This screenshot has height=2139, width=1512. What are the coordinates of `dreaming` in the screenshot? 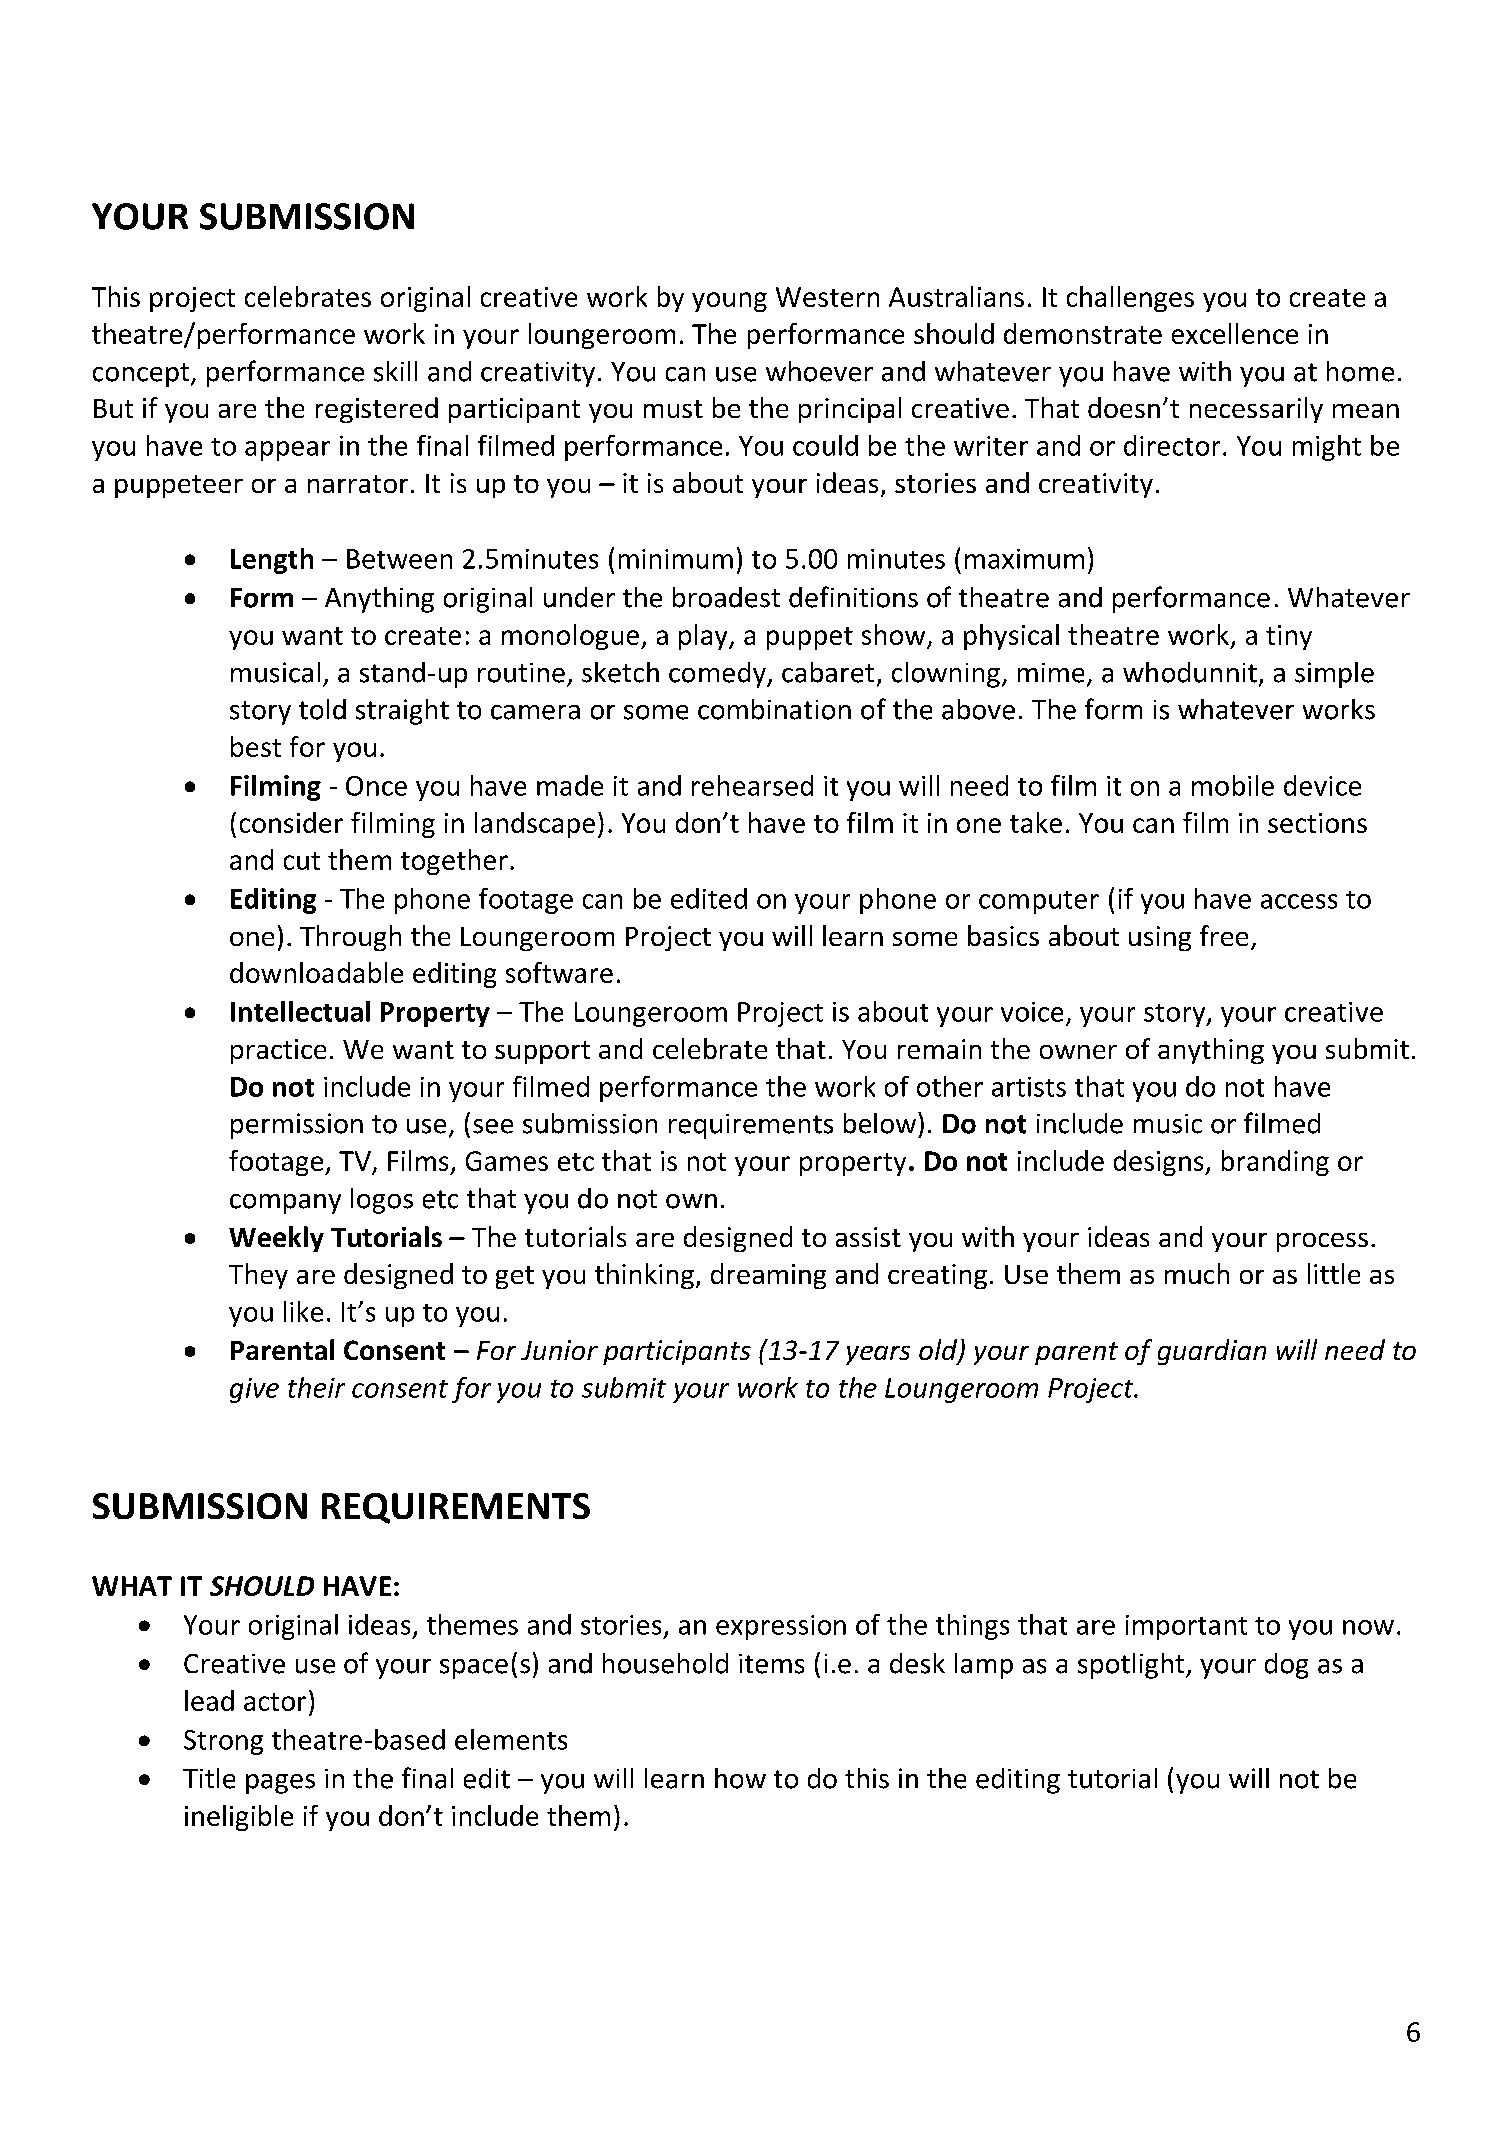 It's located at (768, 1276).
